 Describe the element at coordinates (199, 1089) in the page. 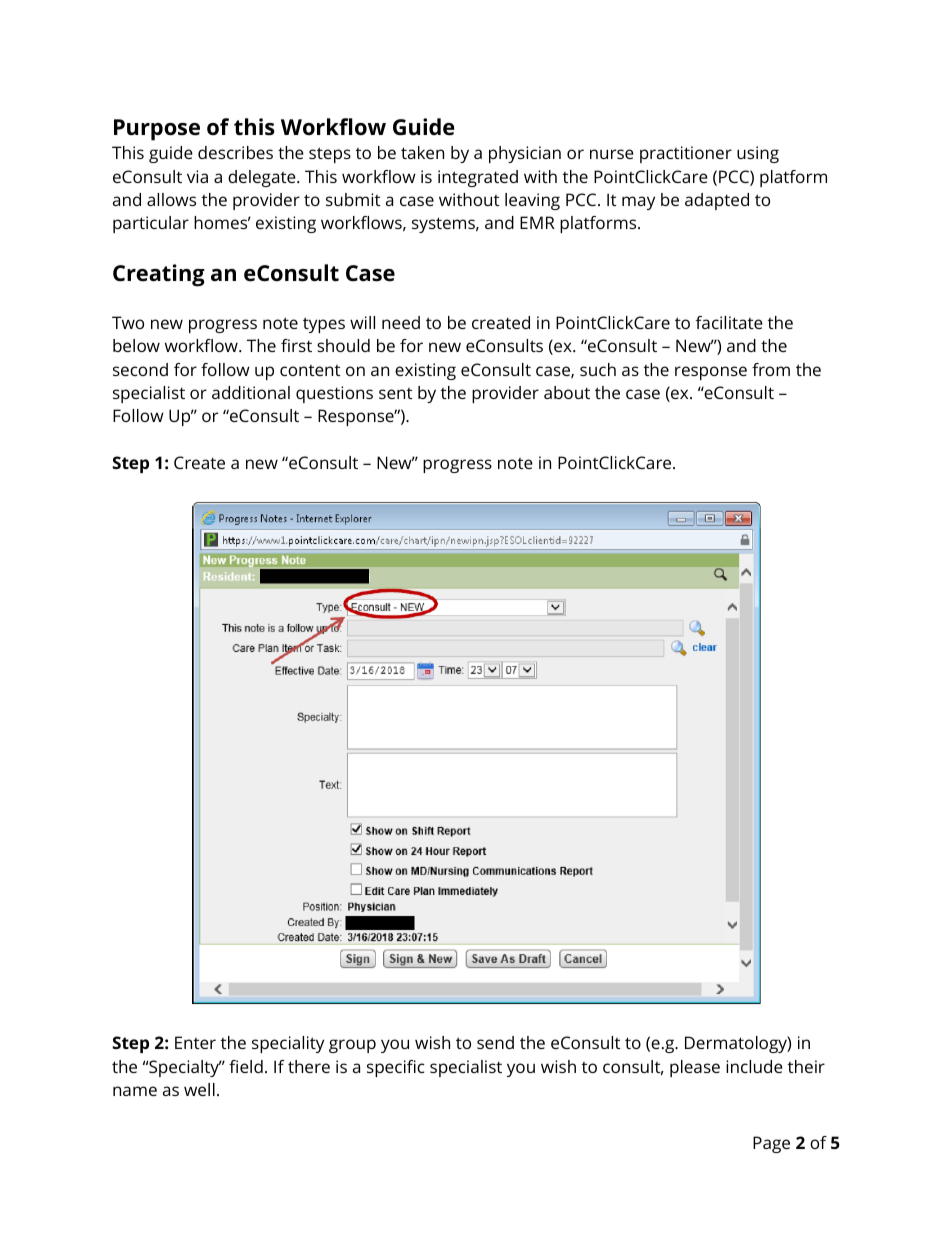

I see `well` at that location.
